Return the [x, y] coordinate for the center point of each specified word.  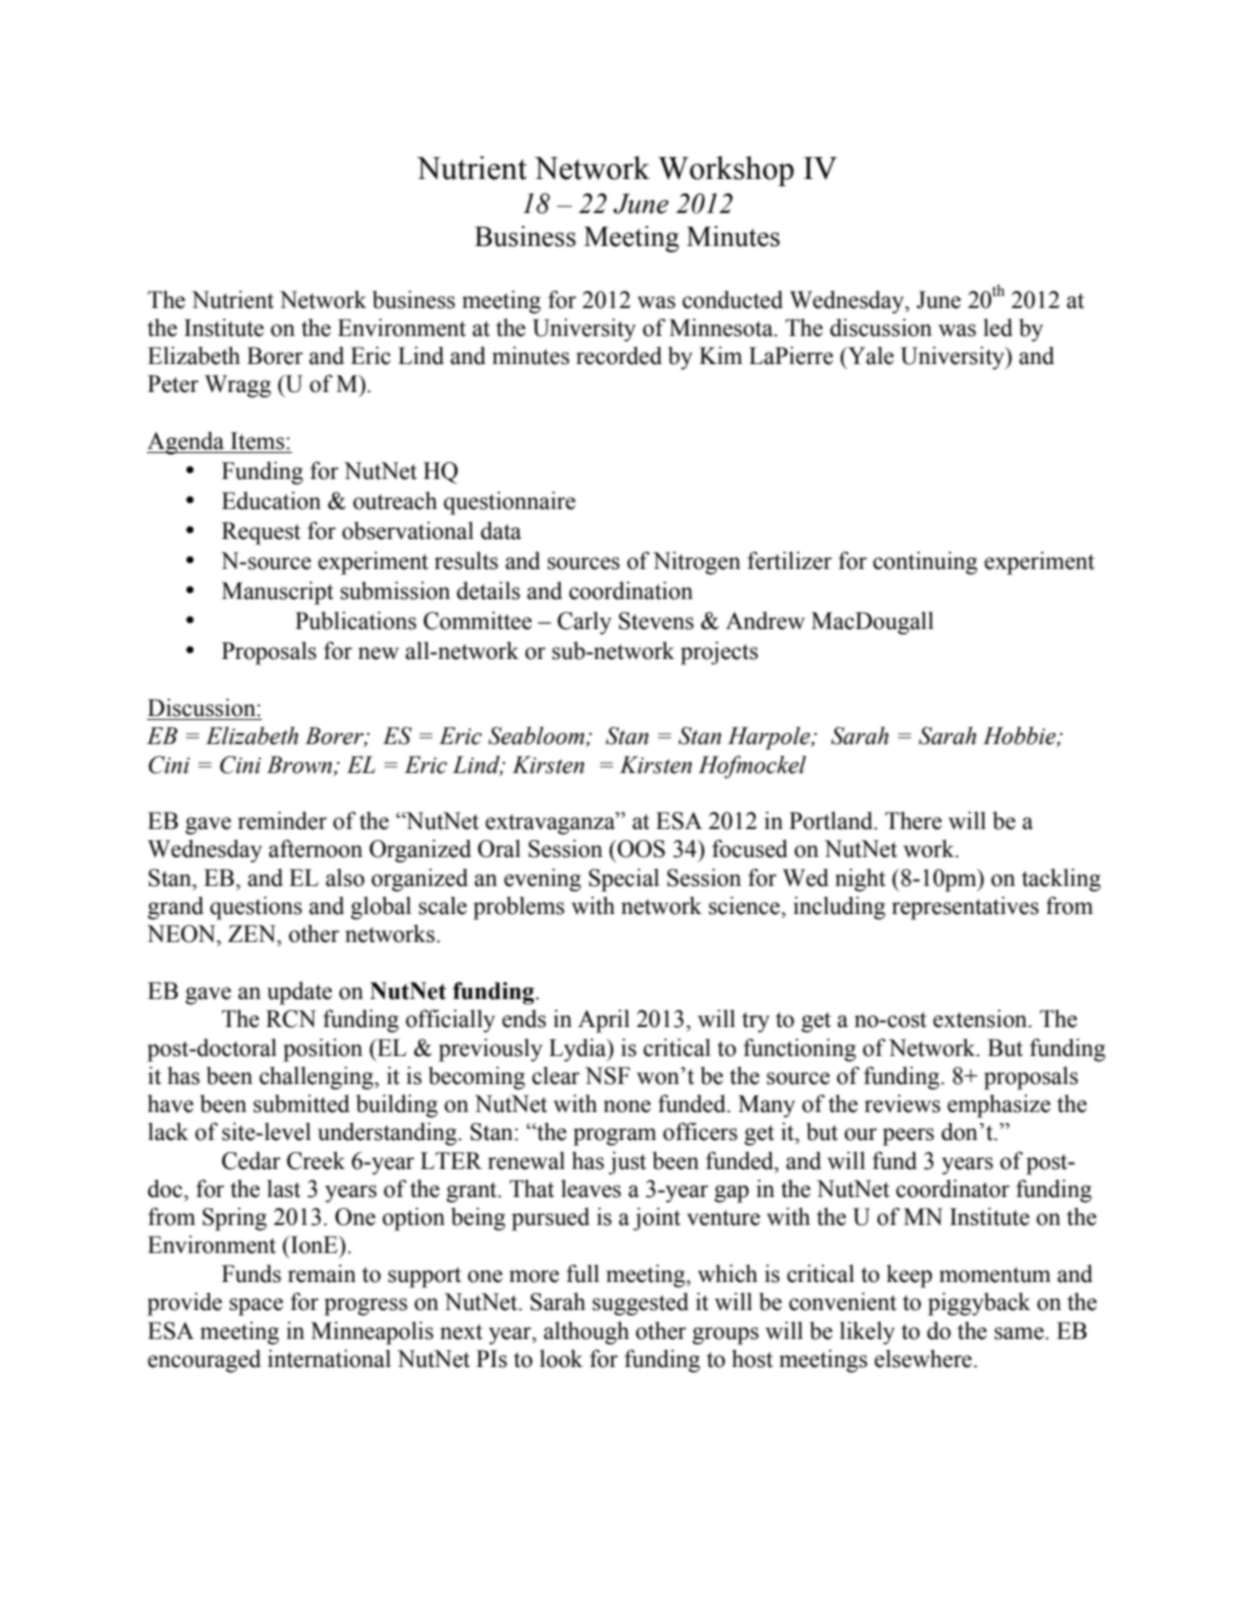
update [299, 993]
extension [981, 1018]
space [256, 1307]
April [604, 1021]
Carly [584, 623]
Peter [173, 384]
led [998, 327]
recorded [619, 355]
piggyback [979, 1304]
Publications [355, 620]
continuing [925, 563]
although [586, 1333]
